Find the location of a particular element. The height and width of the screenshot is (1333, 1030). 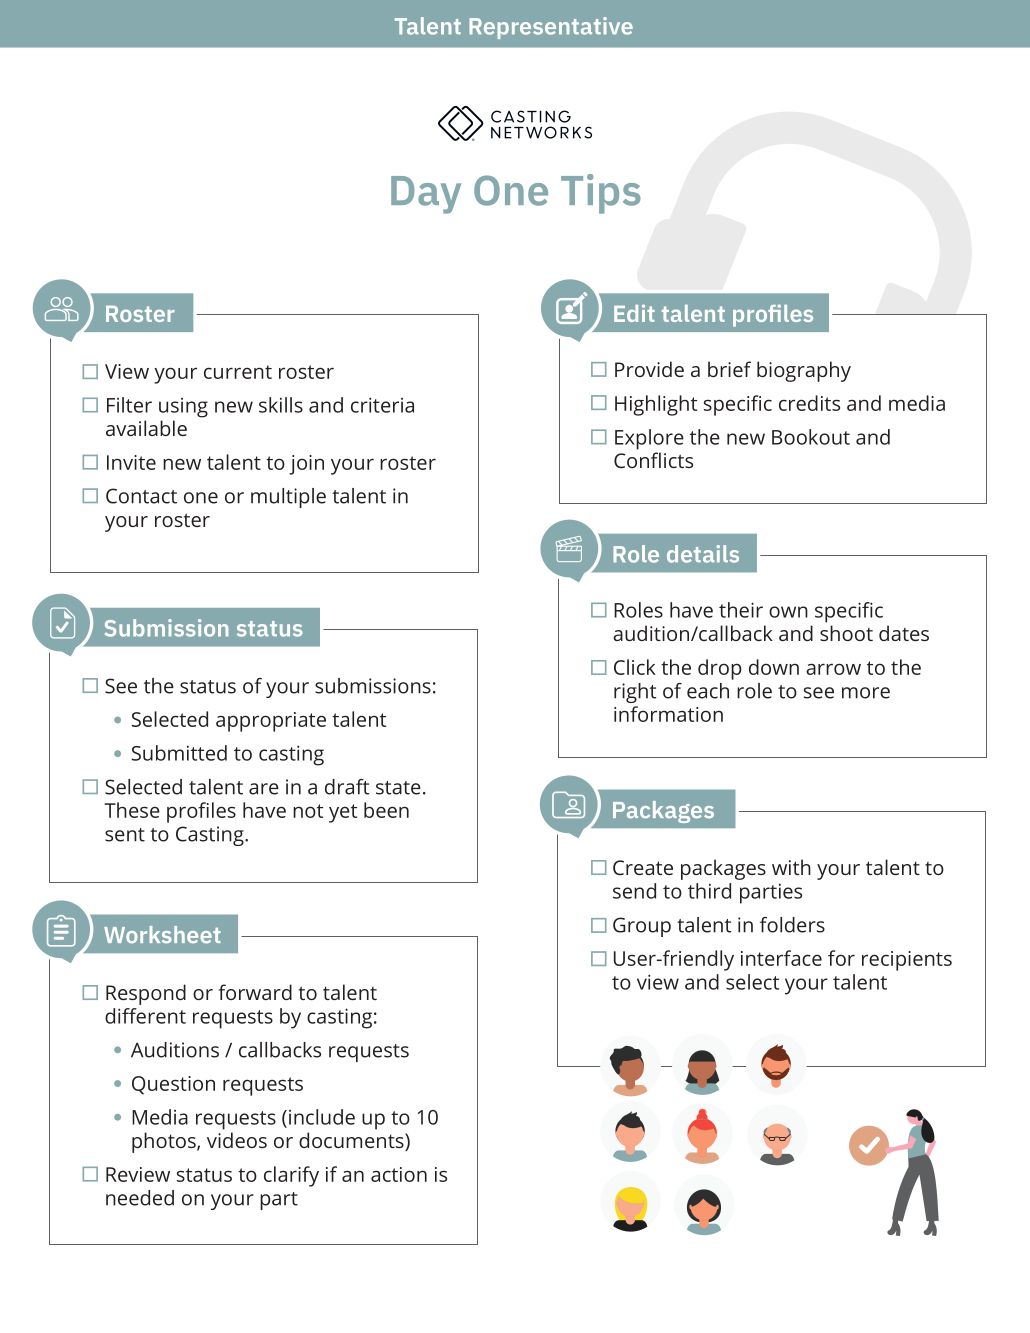

details is located at coordinates (703, 554).
